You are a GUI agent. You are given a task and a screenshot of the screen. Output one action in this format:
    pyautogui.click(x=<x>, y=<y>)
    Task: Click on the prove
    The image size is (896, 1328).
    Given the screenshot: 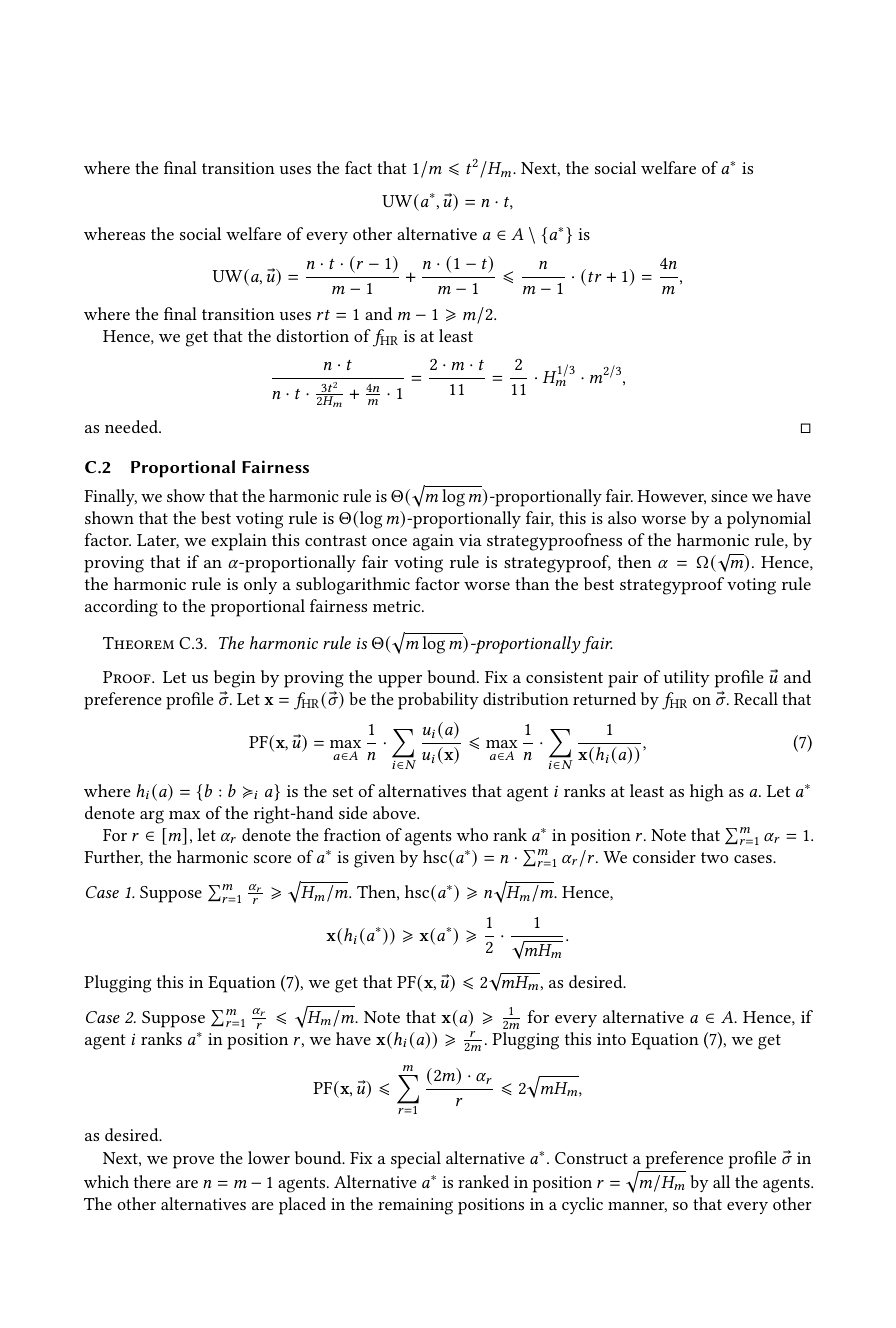 What is the action you would take?
    pyautogui.click(x=193, y=1162)
